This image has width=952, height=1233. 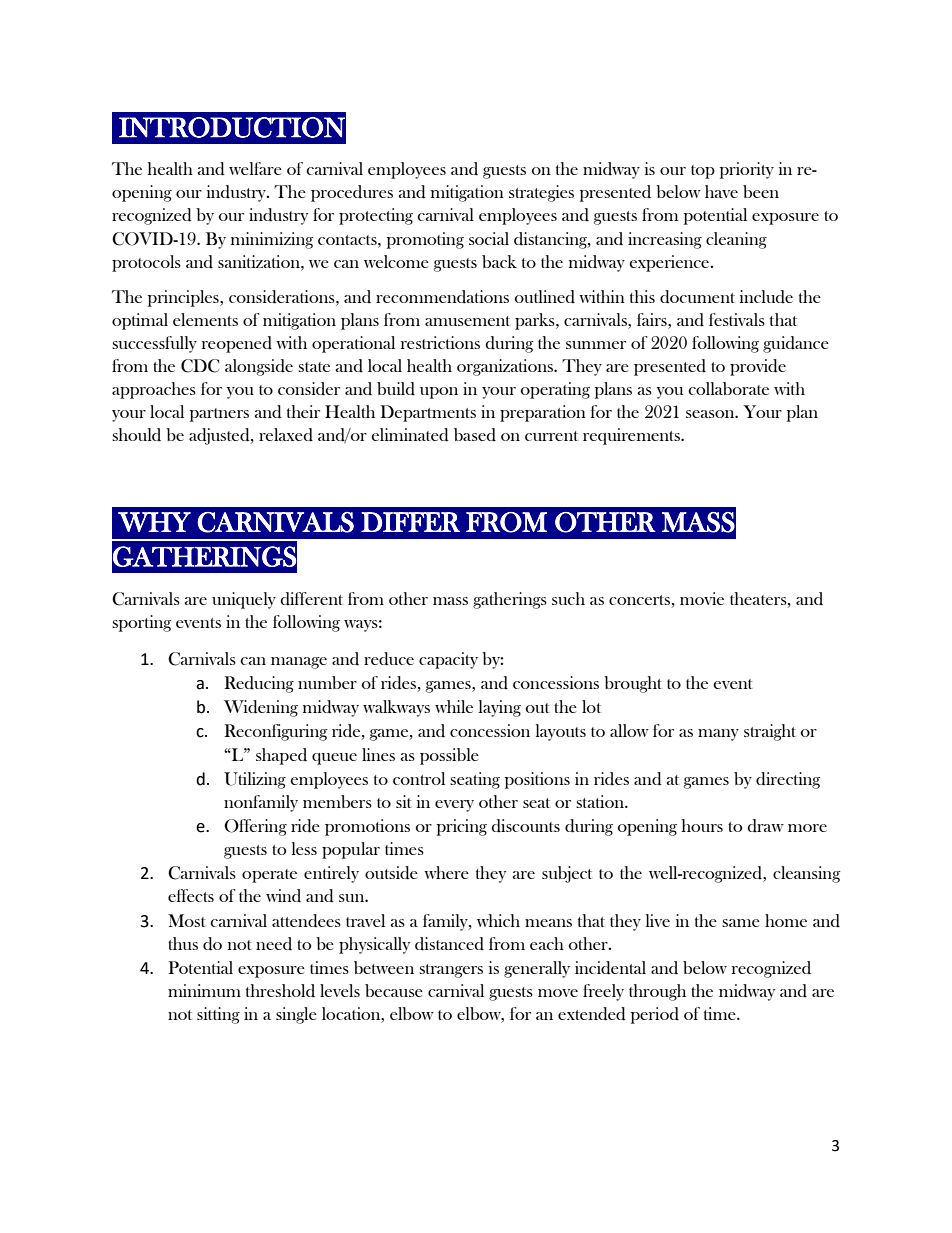 What do you see at coordinates (219, 415) in the image?
I see `partners` at bounding box center [219, 415].
